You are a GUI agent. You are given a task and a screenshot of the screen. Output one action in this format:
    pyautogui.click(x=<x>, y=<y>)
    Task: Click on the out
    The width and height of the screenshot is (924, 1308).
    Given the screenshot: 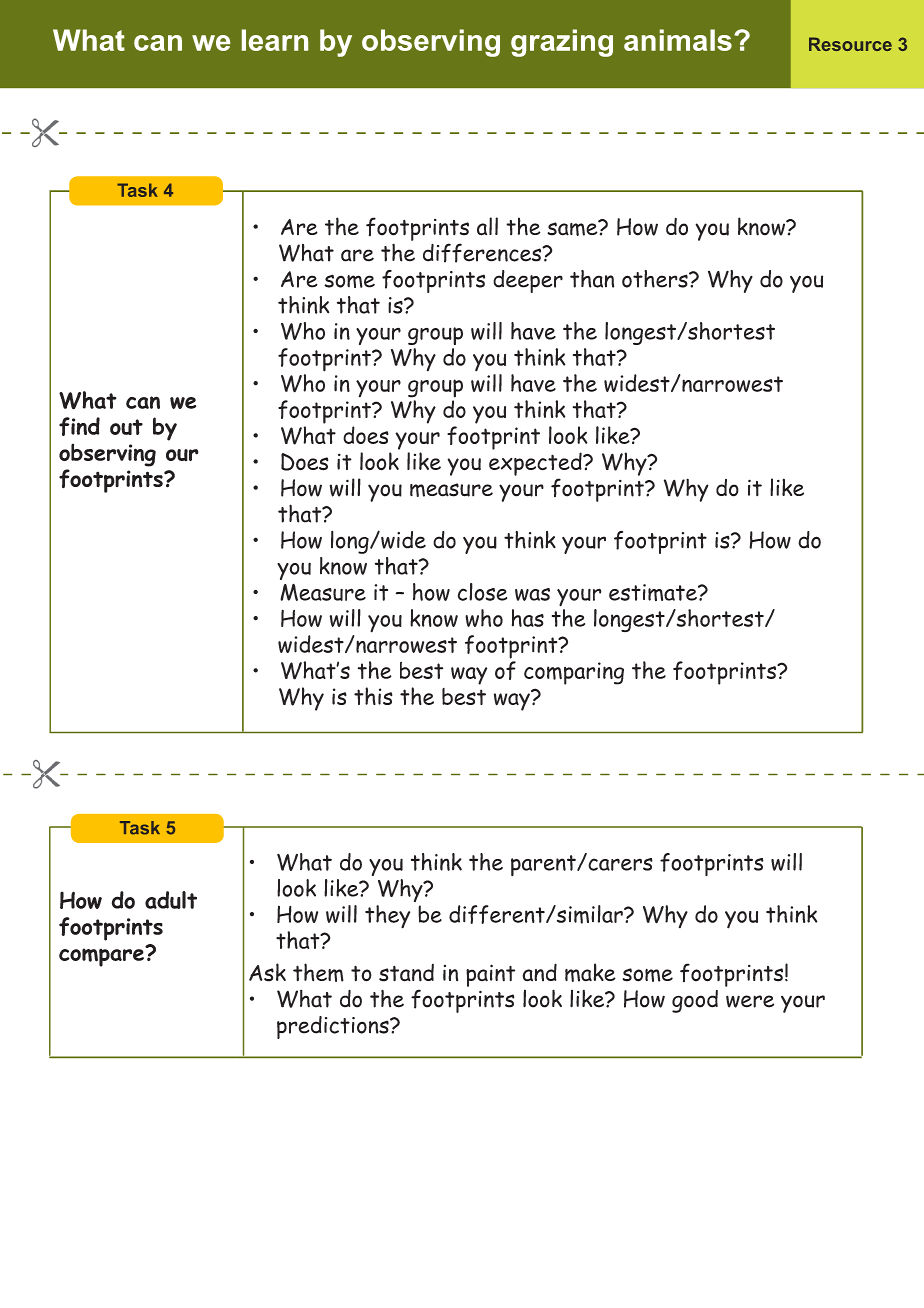 What is the action you would take?
    pyautogui.click(x=126, y=427)
